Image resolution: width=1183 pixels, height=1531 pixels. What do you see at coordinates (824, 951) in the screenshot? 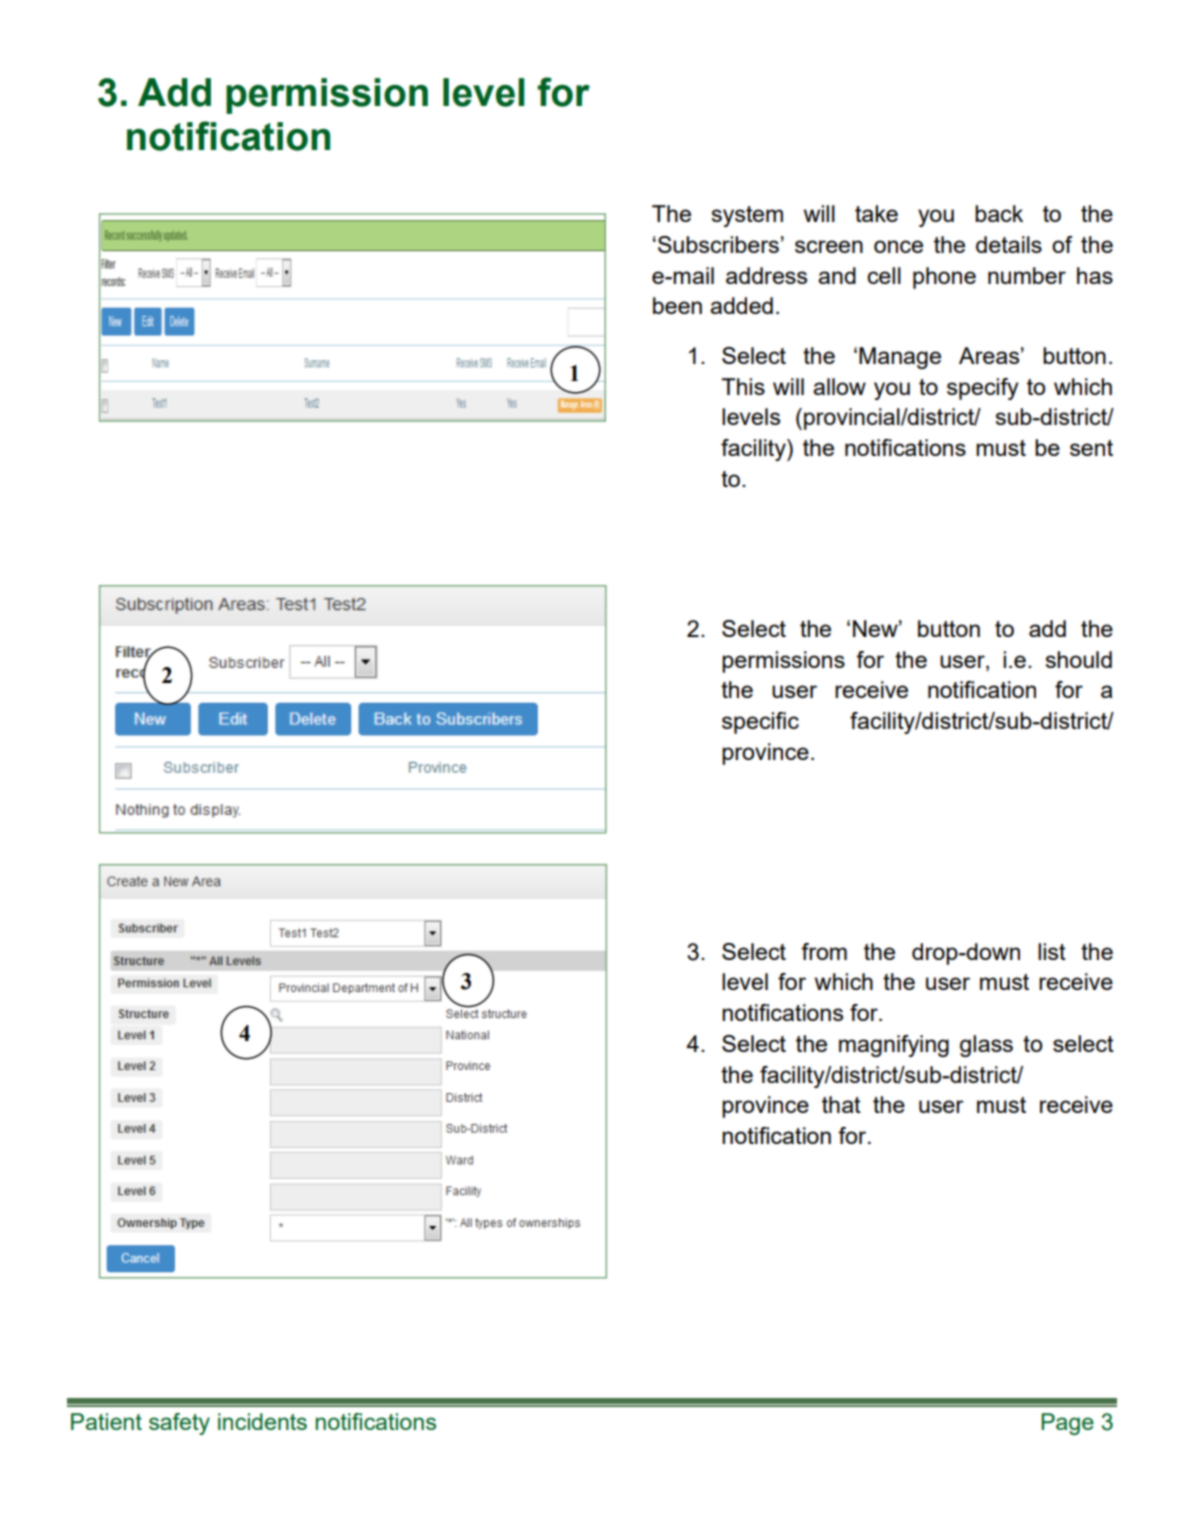
I see `from` at bounding box center [824, 951].
